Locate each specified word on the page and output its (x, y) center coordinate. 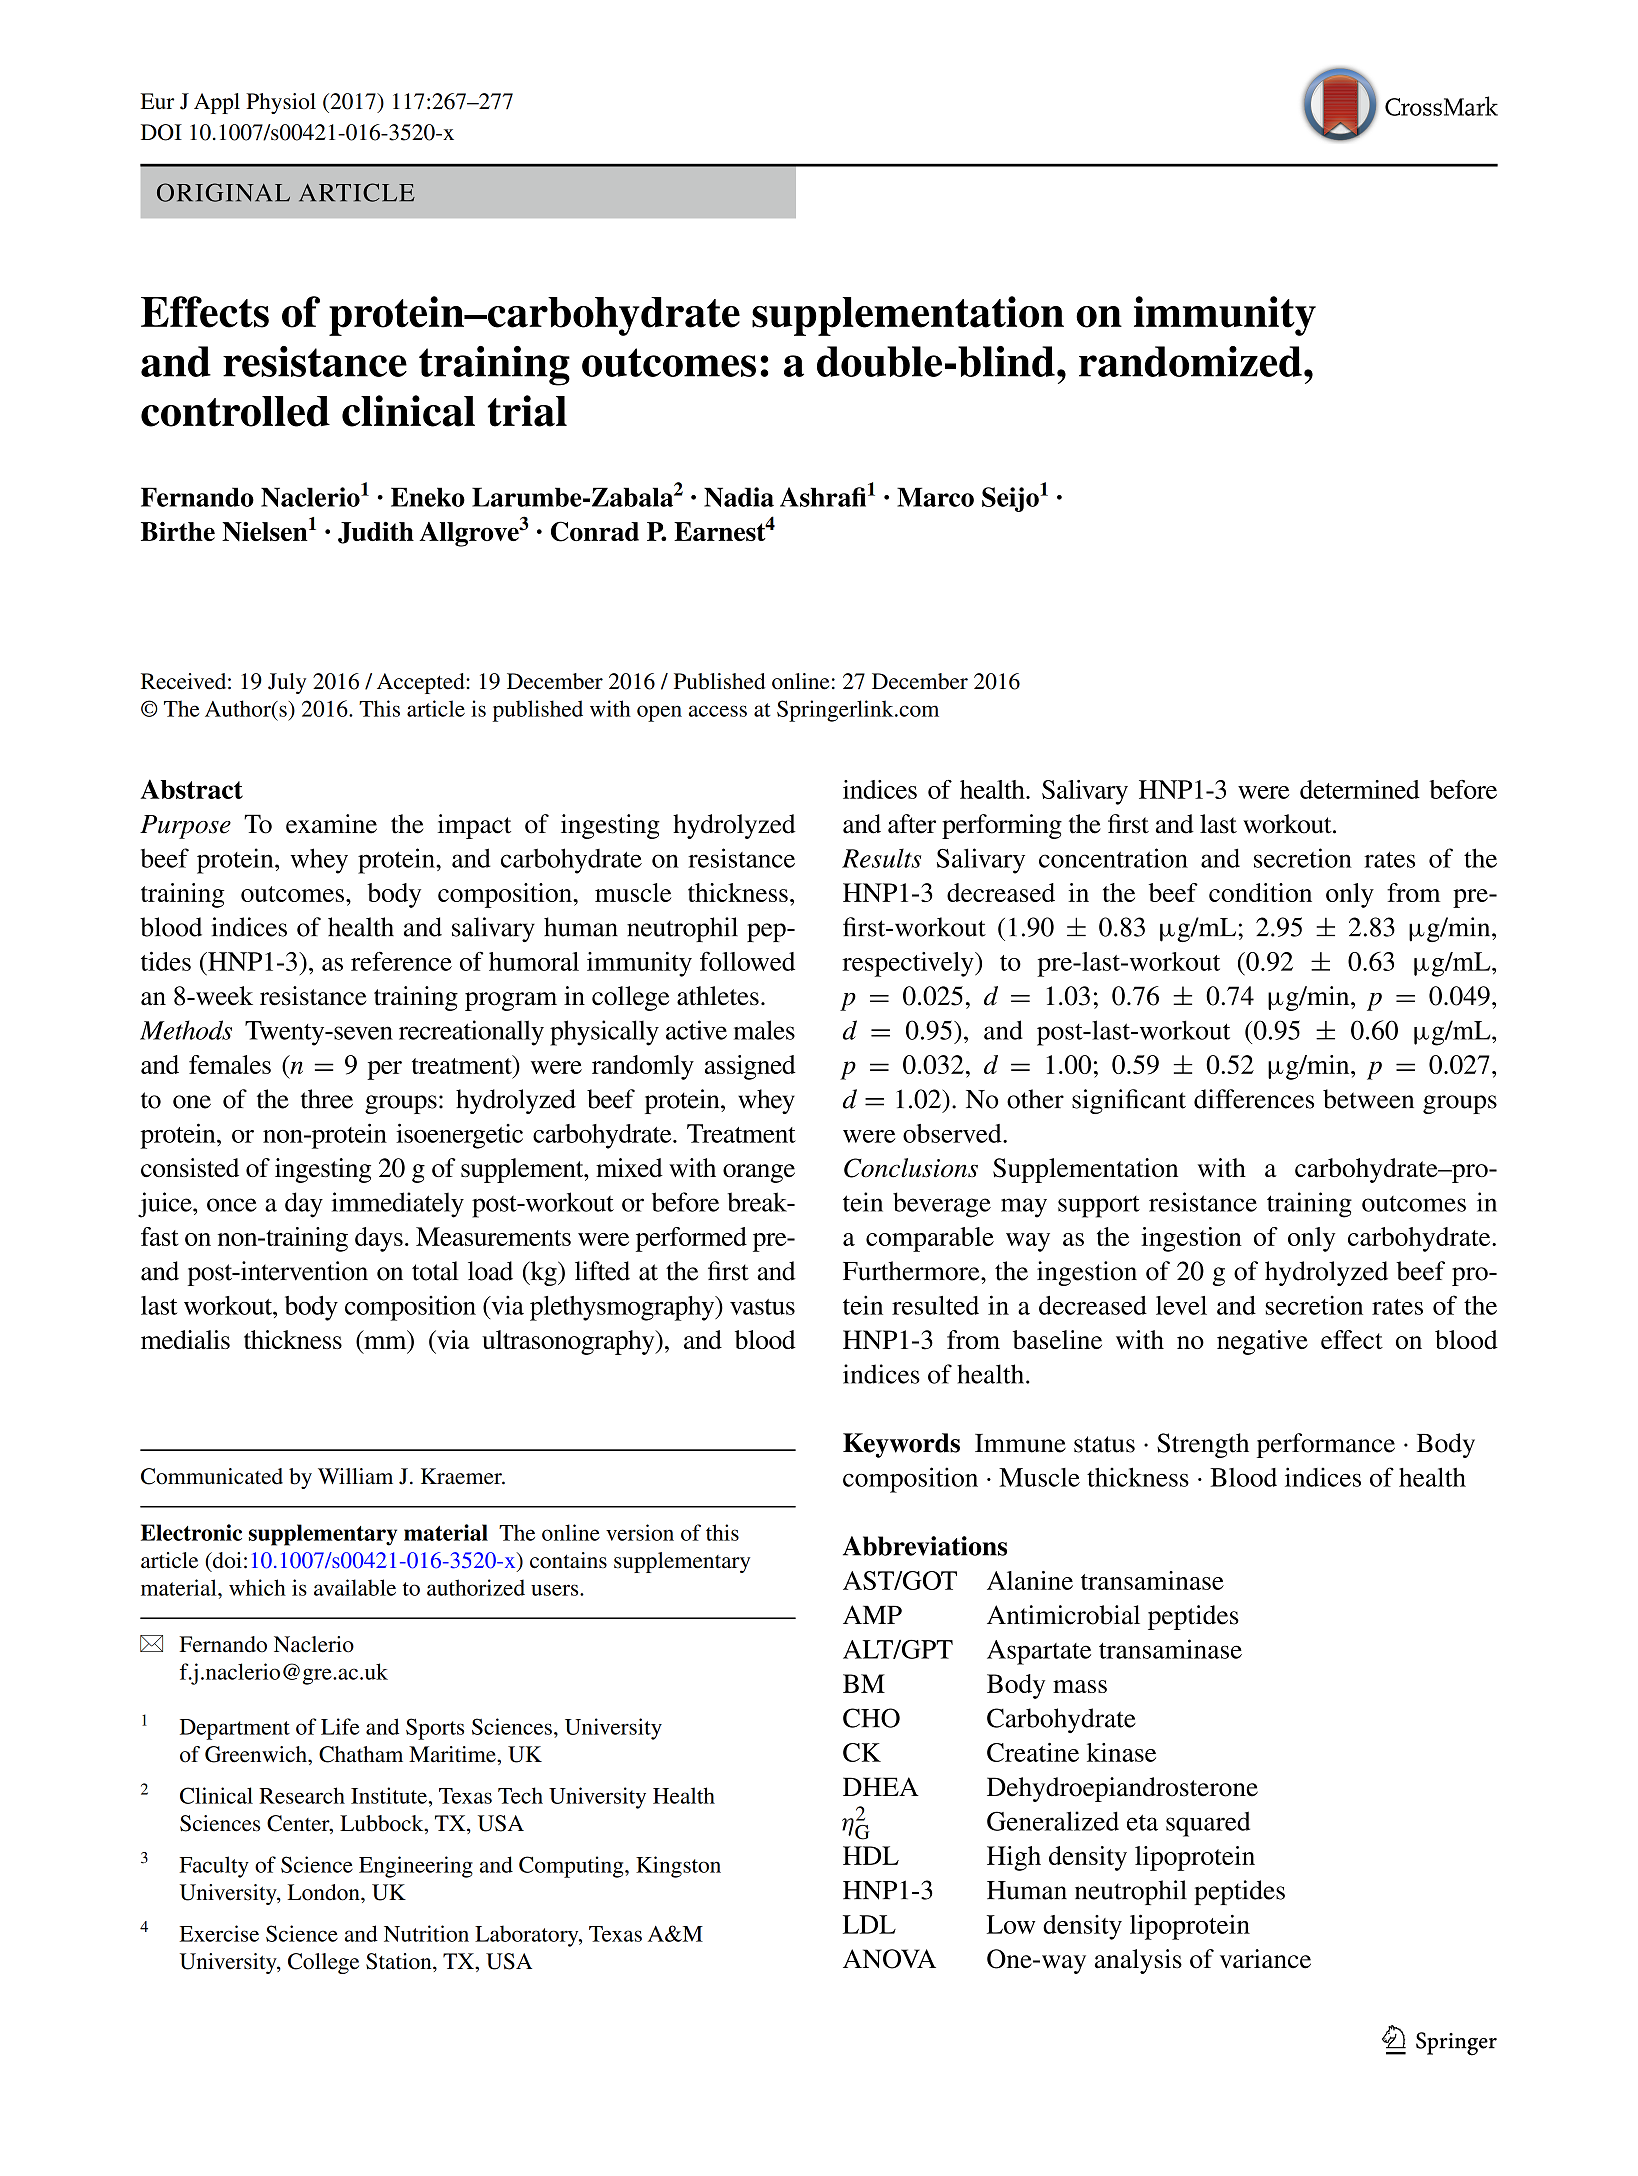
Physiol (281, 103)
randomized (1190, 361)
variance (1265, 1959)
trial (527, 411)
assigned (750, 1067)
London (325, 1892)
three (327, 1099)
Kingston (678, 1867)
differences (1254, 1099)
